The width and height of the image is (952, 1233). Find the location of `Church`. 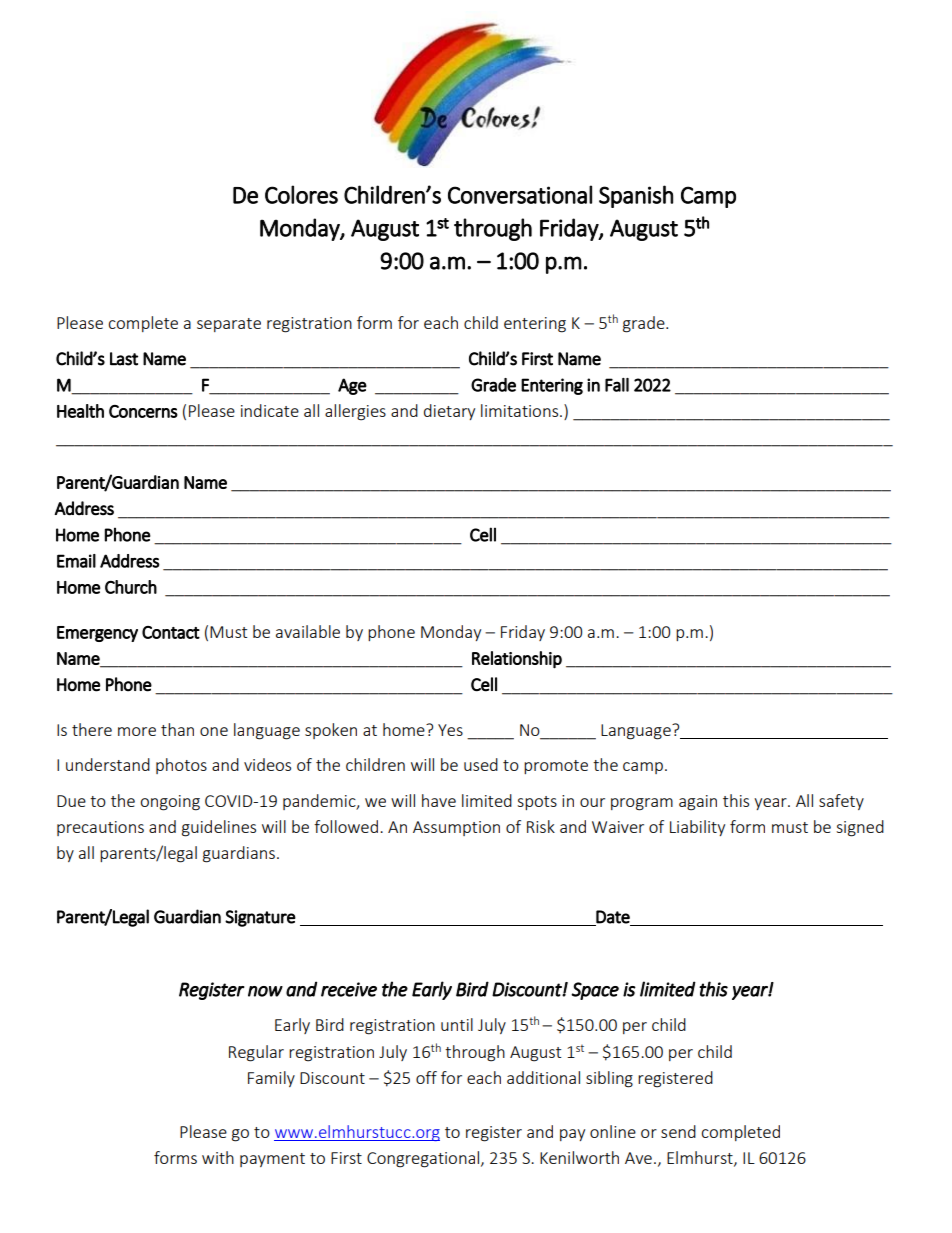

Church is located at coordinates (131, 587).
